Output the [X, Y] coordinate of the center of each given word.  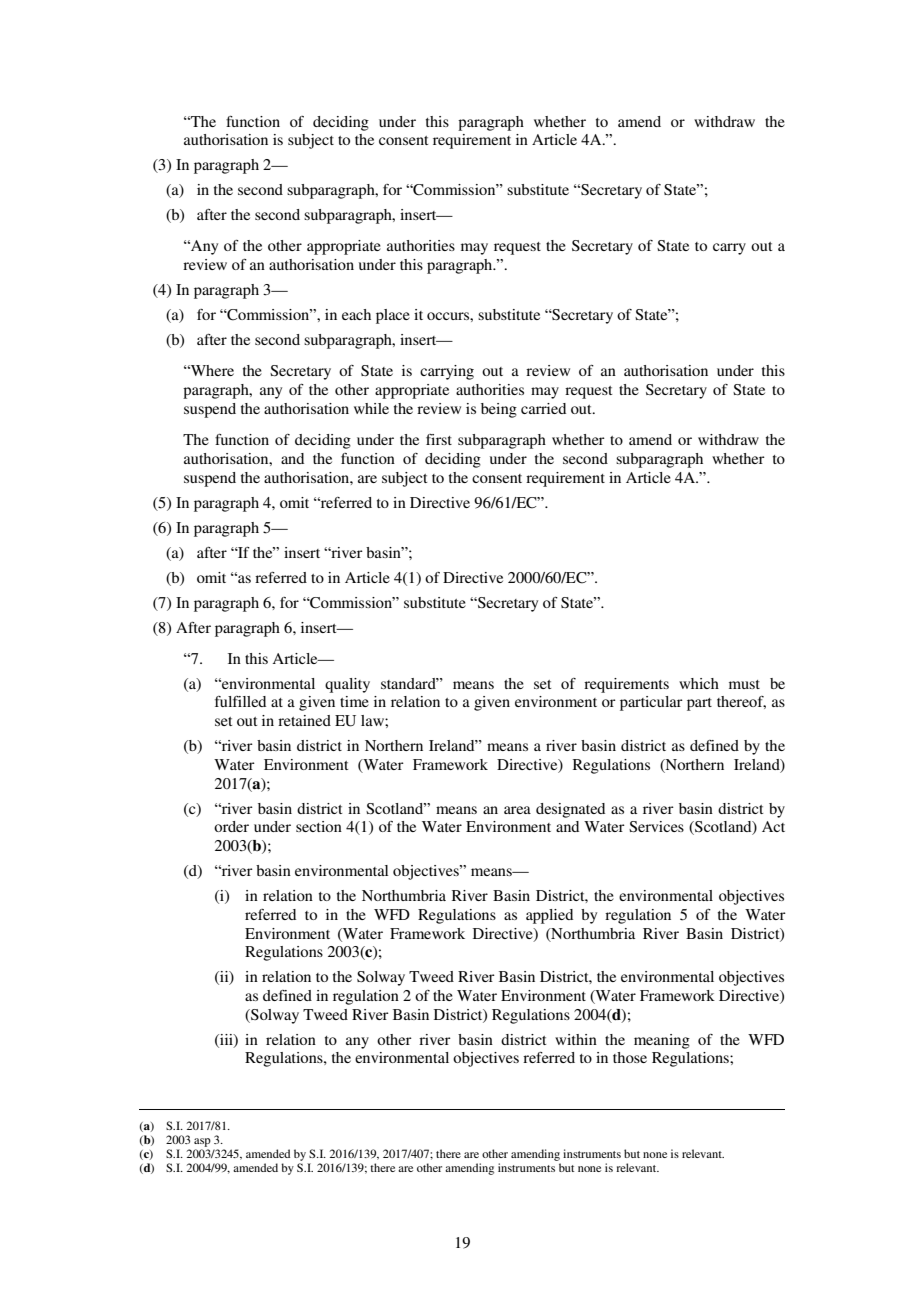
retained [304, 720]
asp [202, 1142]
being [499, 410]
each [356, 314]
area [517, 810]
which [699, 683]
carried [543, 408]
